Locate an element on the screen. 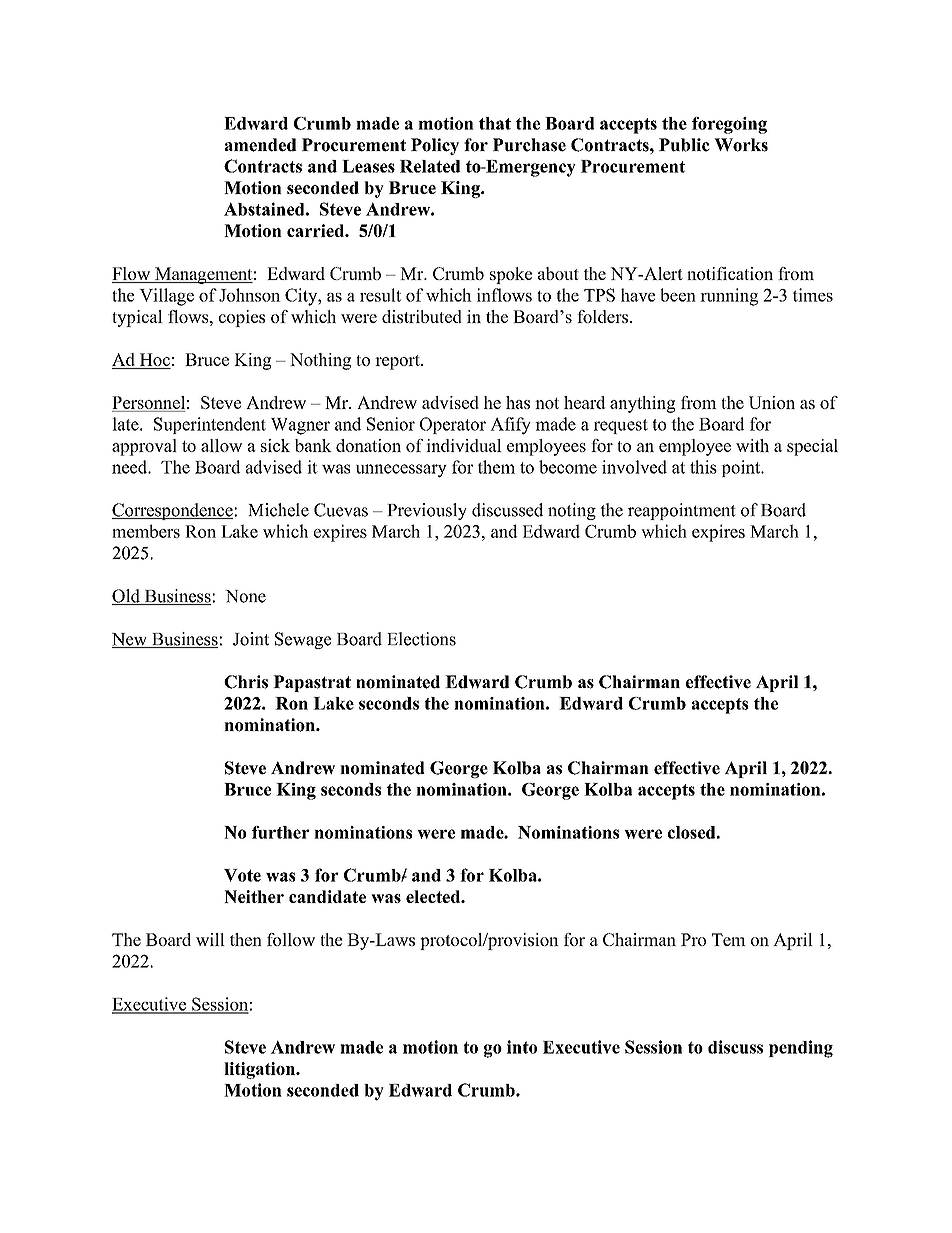 The image size is (952, 1233). litigation is located at coordinates (261, 1070).
